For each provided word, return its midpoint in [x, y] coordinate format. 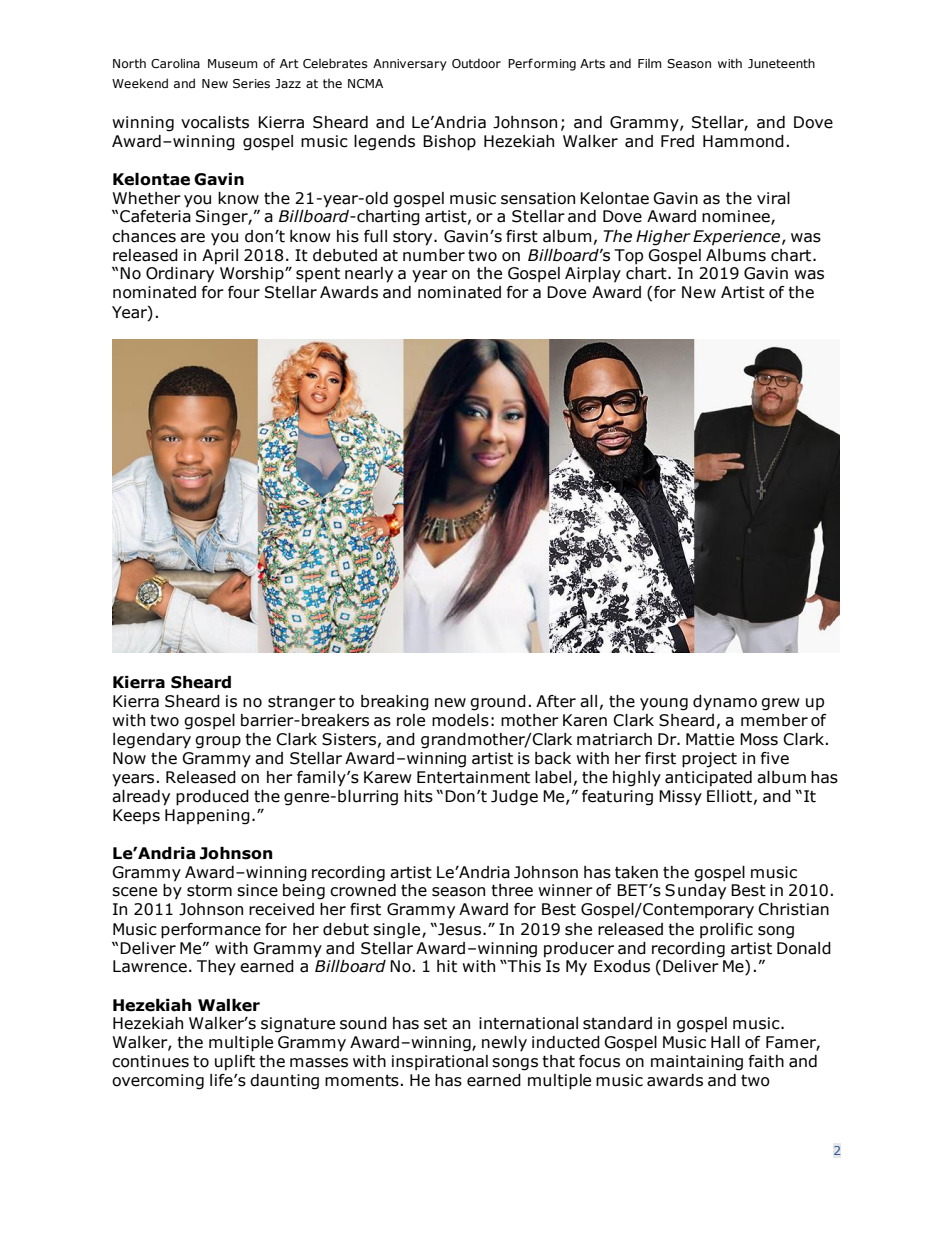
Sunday [695, 892]
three [512, 890]
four [244, 292]
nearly [369, 275]
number [434, 255]
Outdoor [476, 63]
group [218, 742]
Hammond [743, 141]
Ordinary [180, 275]
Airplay [593, 275]
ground [498, 703]
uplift [235, 1063]
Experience [738, 238]
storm [209, 891]
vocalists [215, 122]
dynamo [725, 703]
